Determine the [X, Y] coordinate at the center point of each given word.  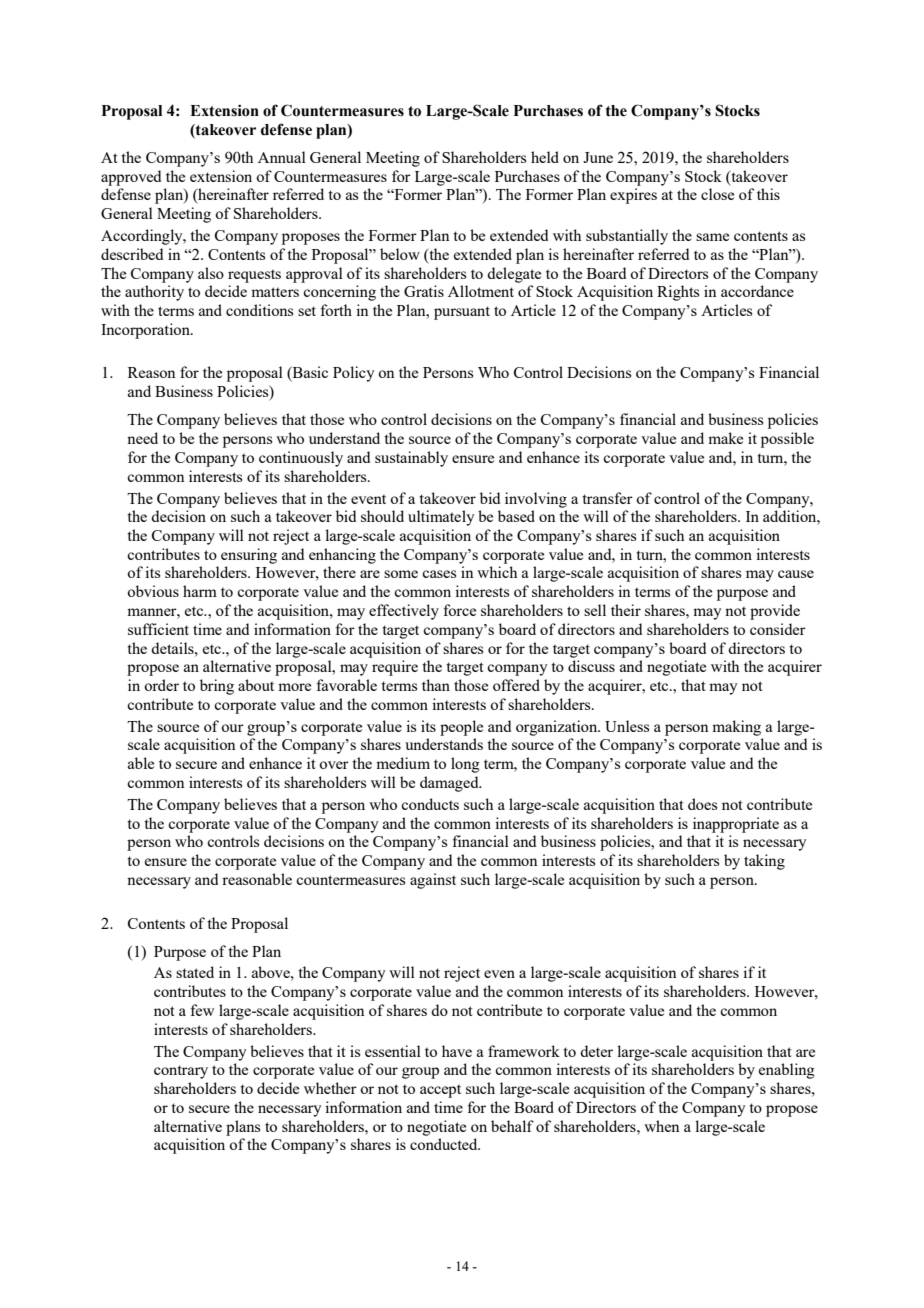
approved [131, 178]
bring [217, 687]
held [545, 157]
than [436, 685]
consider [778, 629]
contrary [181, 1072]
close [717, 194]
